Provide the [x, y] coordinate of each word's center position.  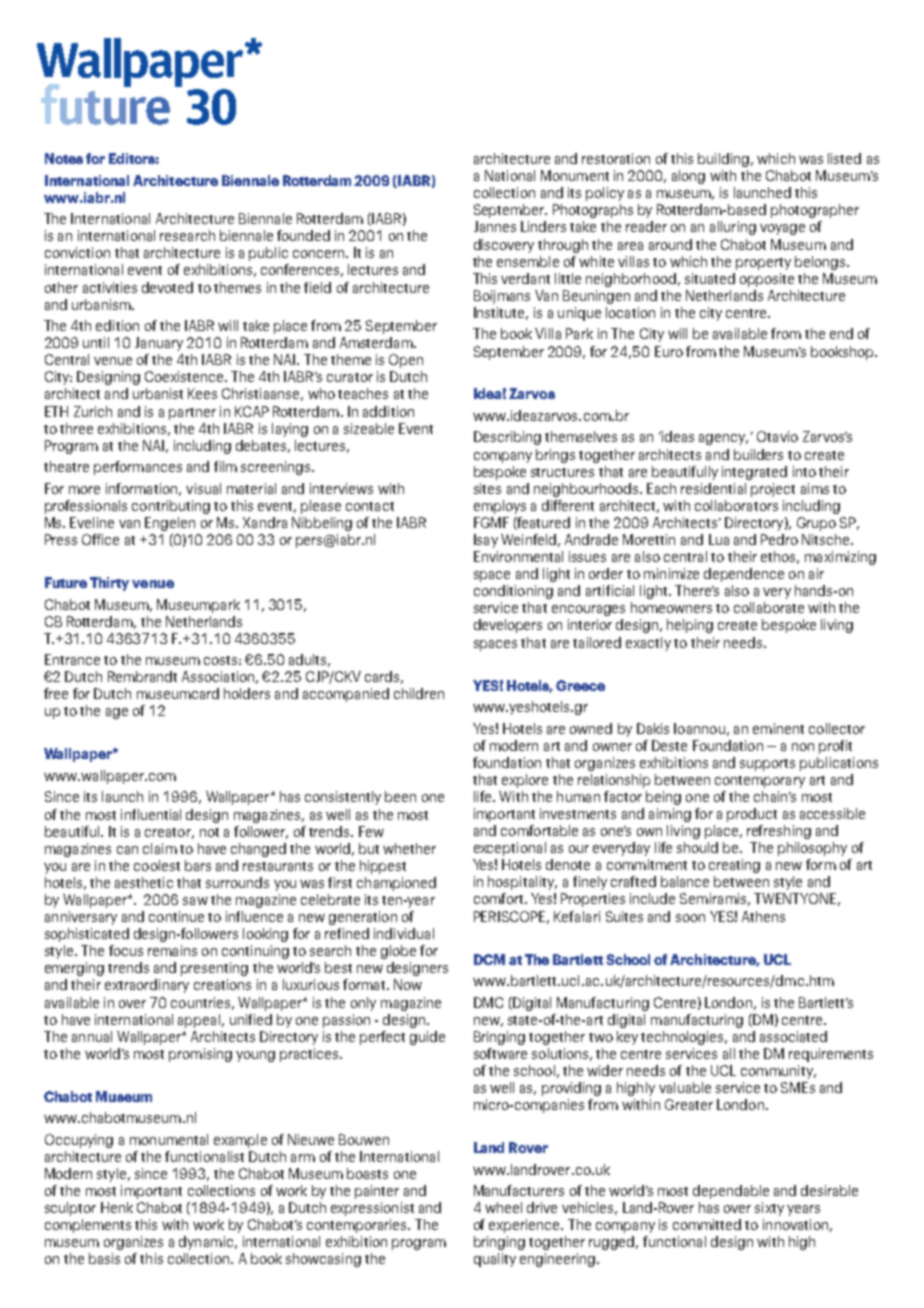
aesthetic [144, 882]
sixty [769, 1209]
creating [734, 866]
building [723, 160]
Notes [64, 158]
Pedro [779, 539]
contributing [171, 507]
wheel [503, 1207]
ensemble [528, 261]
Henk [117, 1207]
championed [396, 884]
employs [500, 507]
